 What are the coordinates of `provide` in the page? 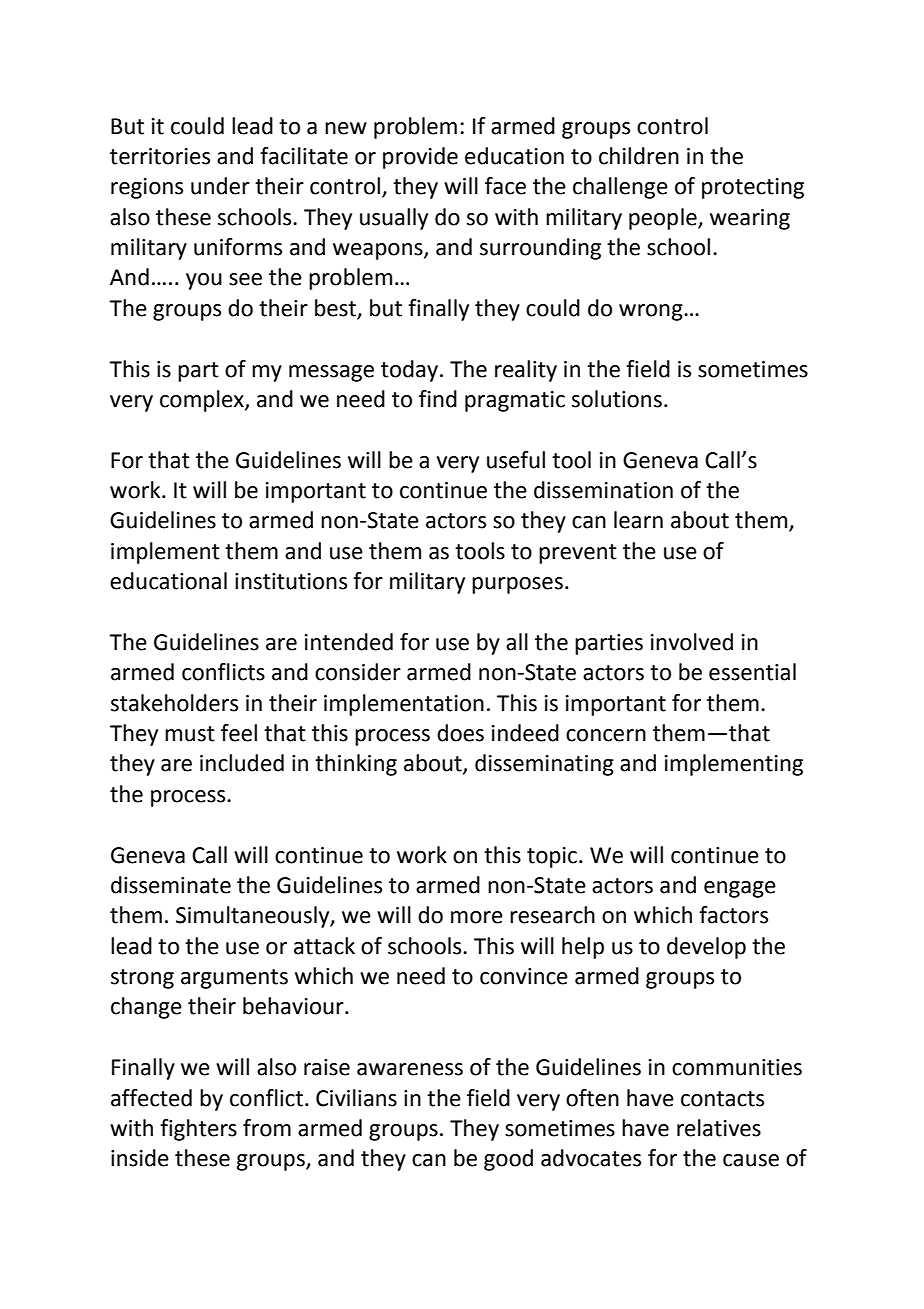 It's located at (420, 158).
